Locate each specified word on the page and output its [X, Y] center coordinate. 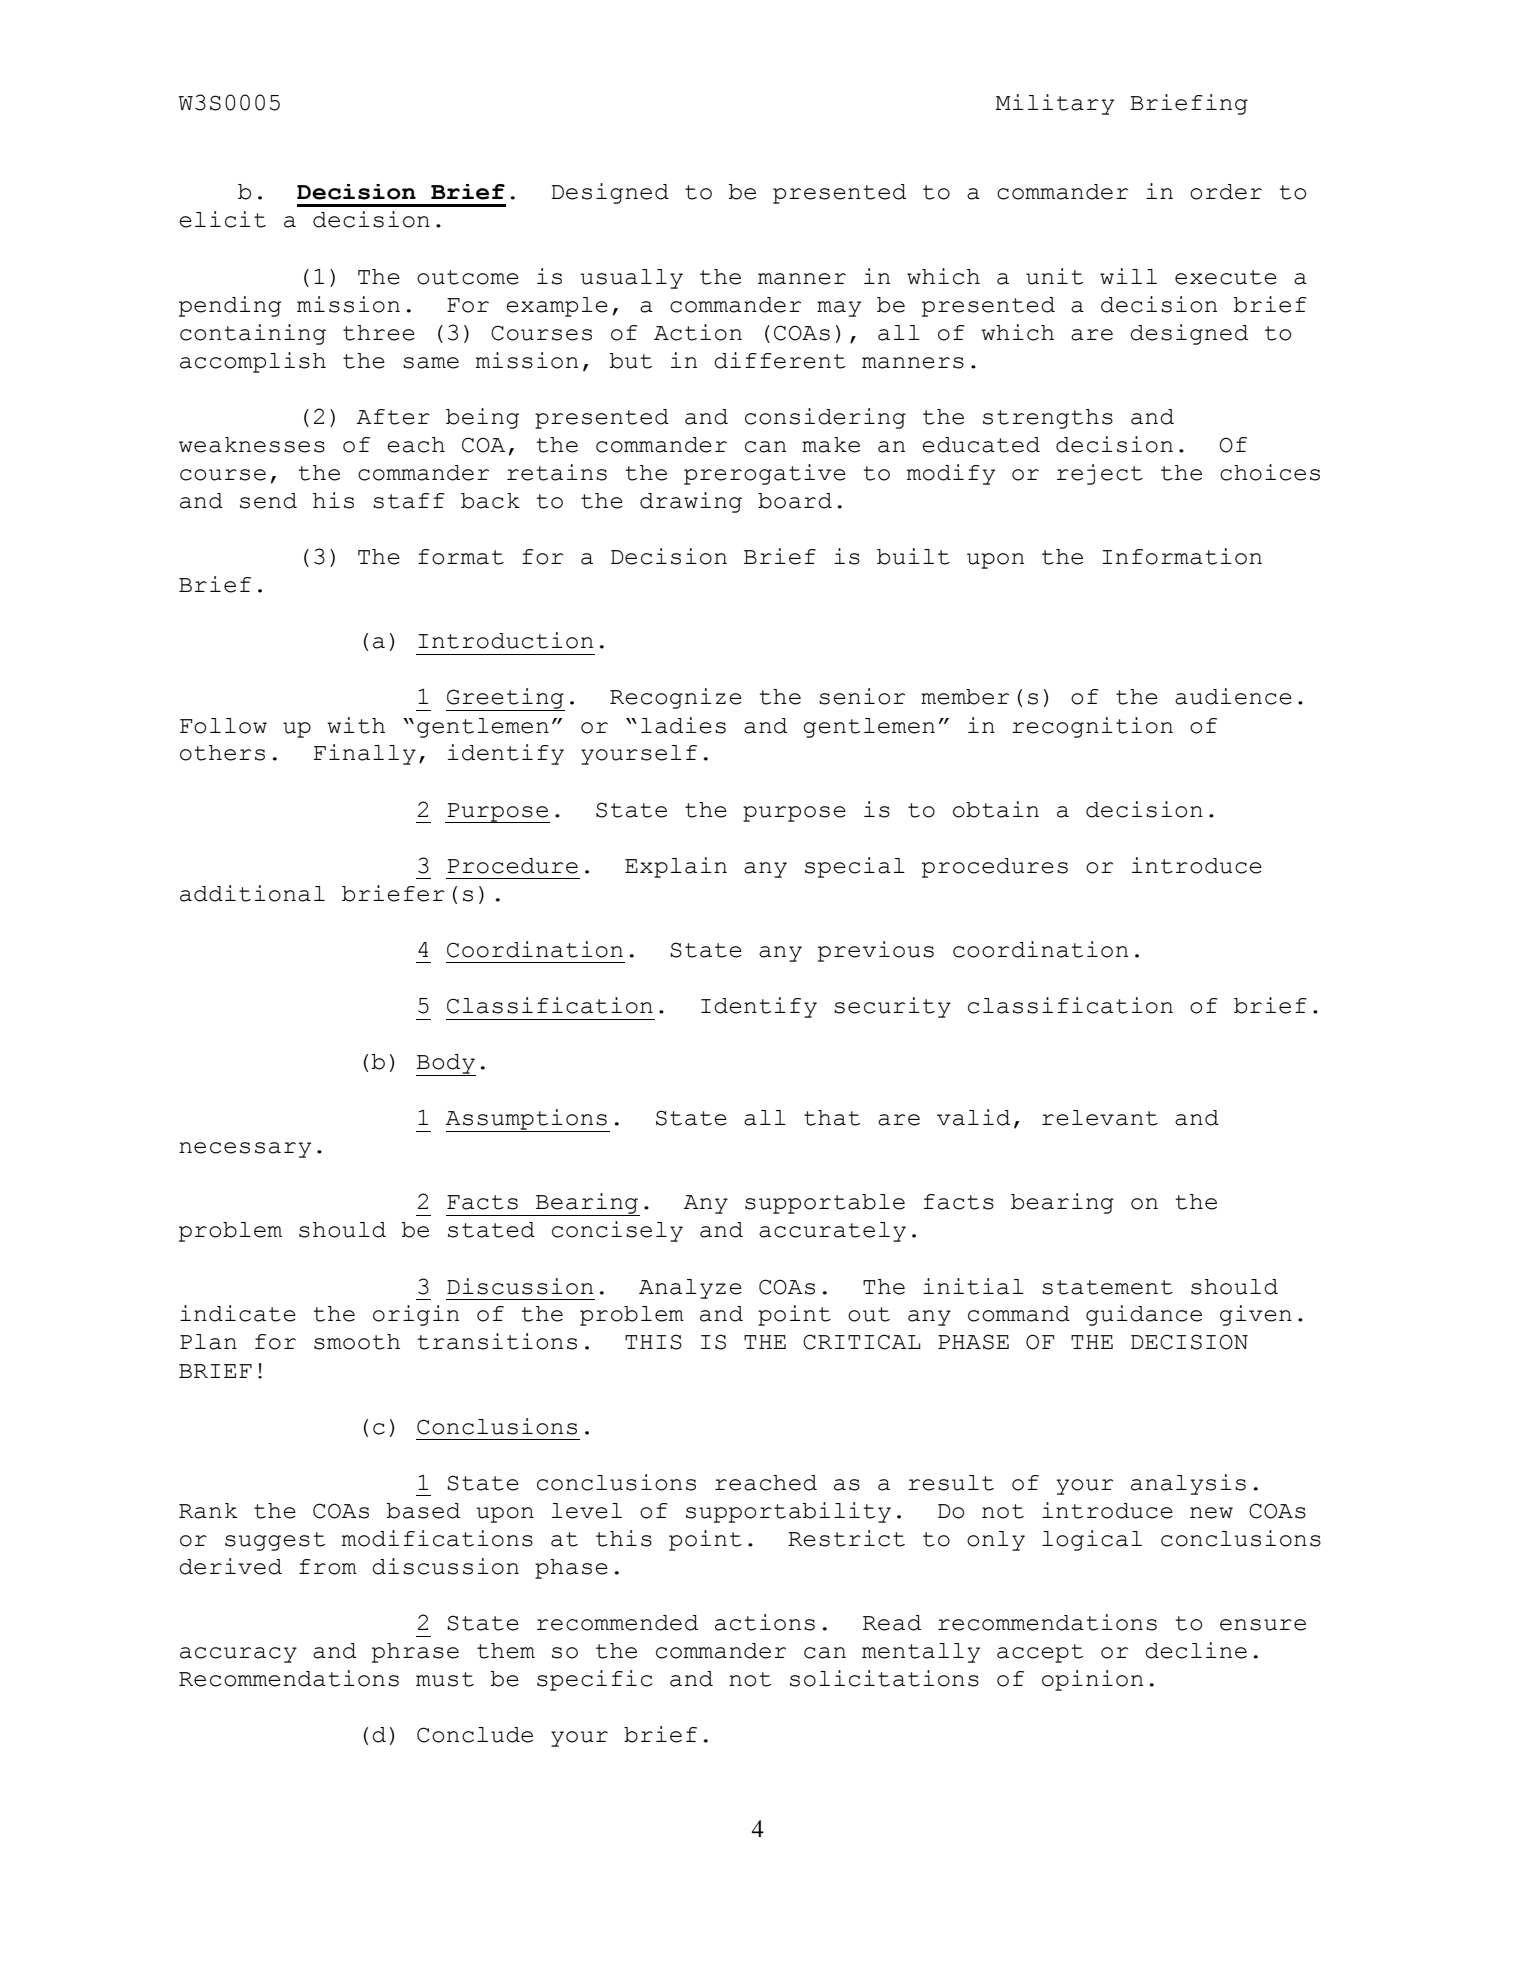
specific [594, 1680]
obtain [996, 809]
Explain [676, 867]
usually [632, 279]
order [1226, 192]
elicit [222, 219]
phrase [415, 1653]
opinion [1092, 1680]
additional [252, 893]
